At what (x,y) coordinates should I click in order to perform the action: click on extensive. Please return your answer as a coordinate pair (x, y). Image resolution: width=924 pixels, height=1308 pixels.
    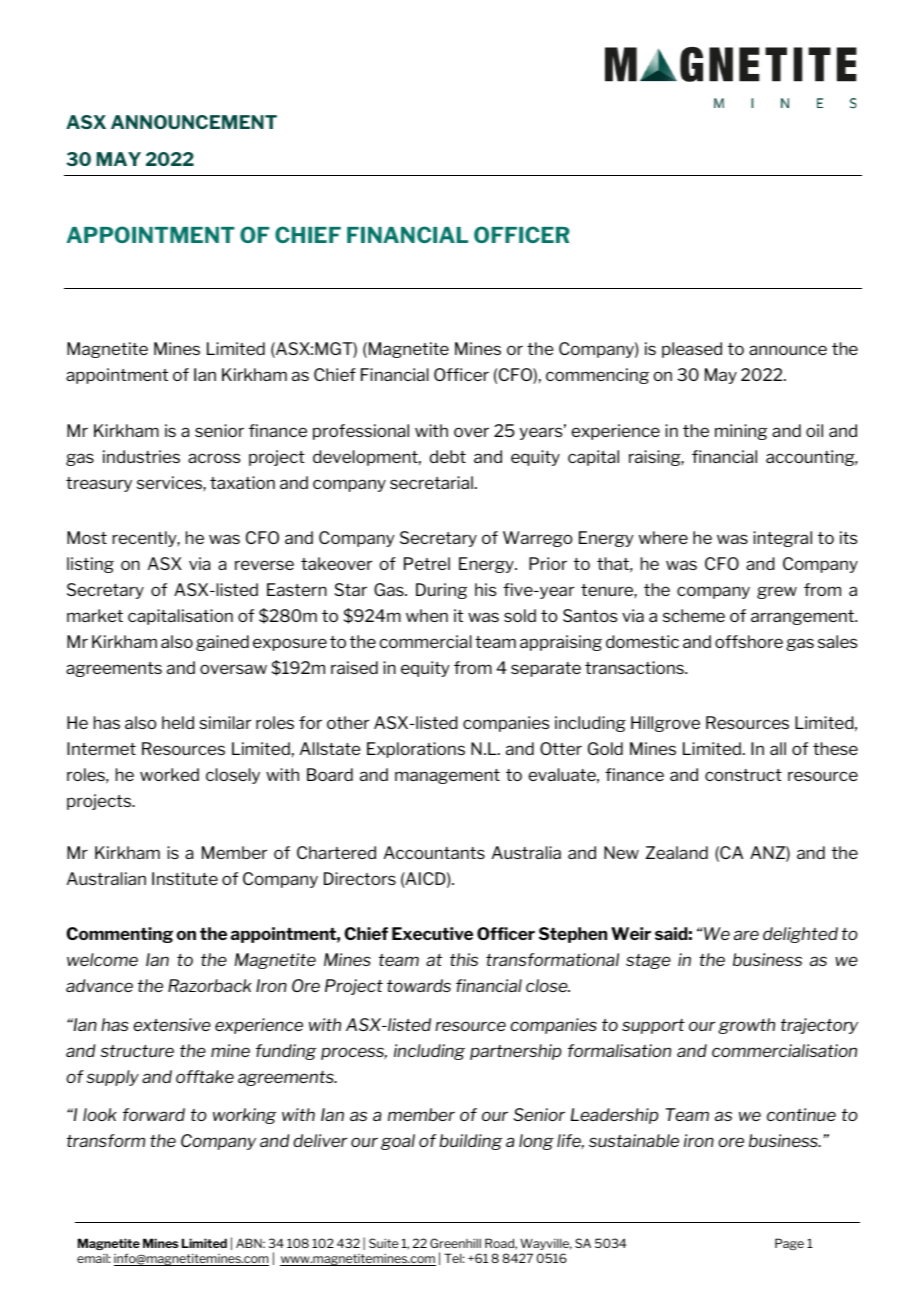
    Looking at the image, I should click on (172, 1024).
